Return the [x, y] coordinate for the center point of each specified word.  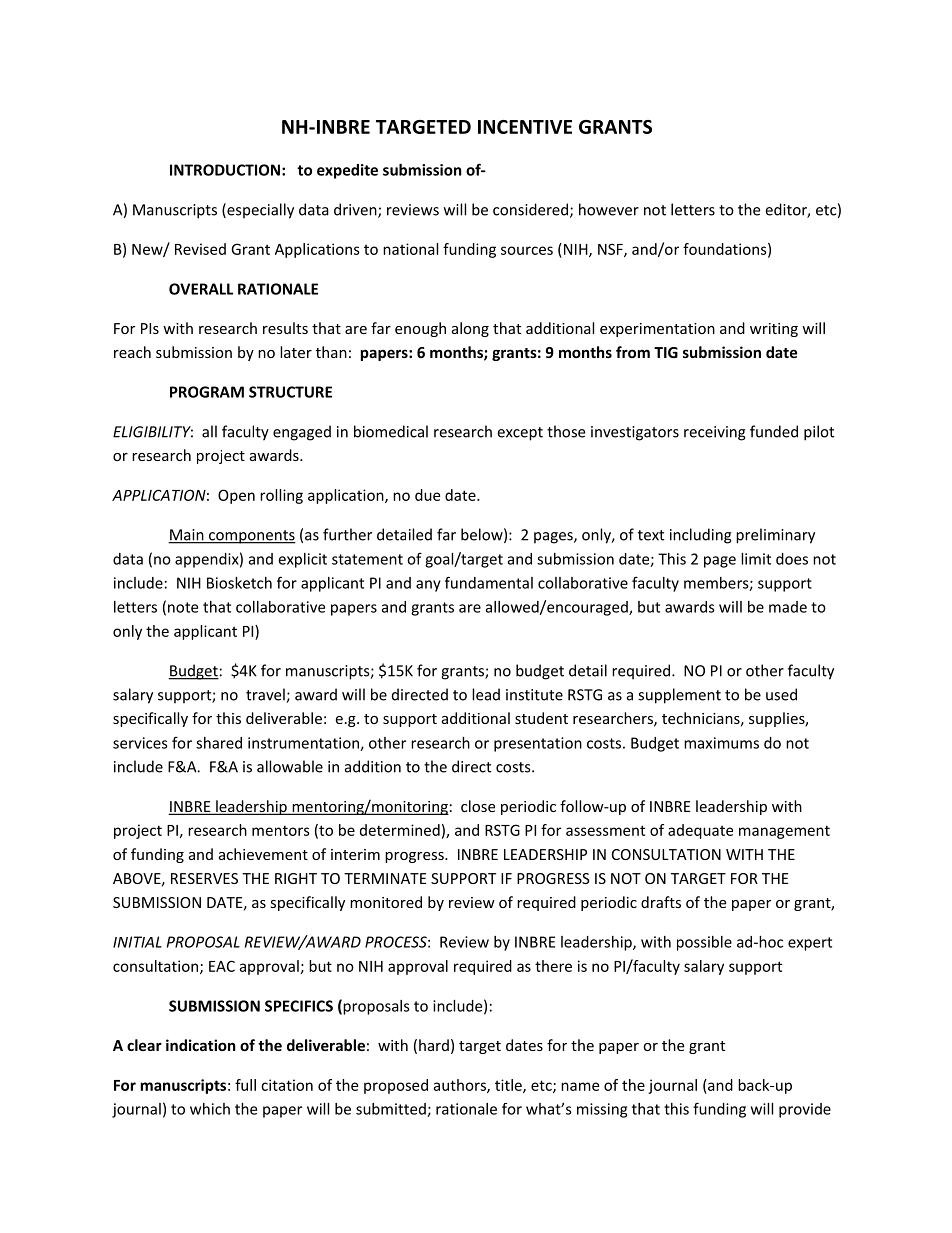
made [788, 607]
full [245, 1085]
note [183, 607]
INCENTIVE [525, 127]
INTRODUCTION [225, 170]
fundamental [489, 582]
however [609, 209]
